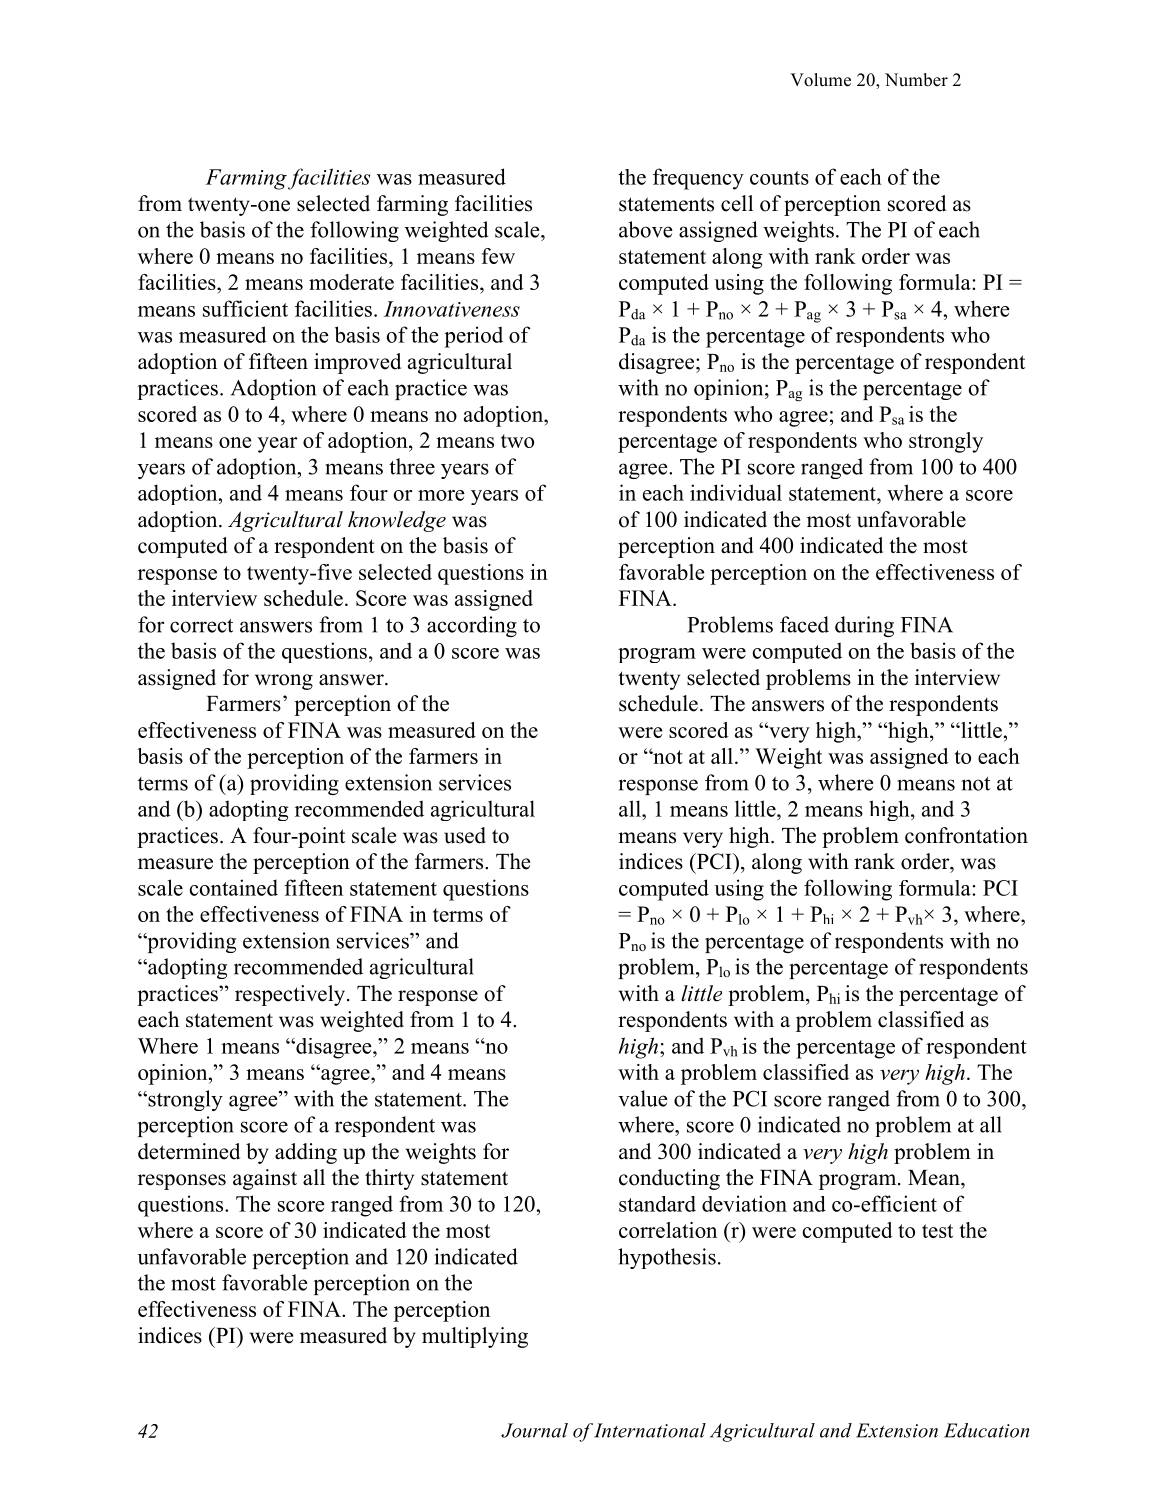  I want to click on two, so click(517, 441).
